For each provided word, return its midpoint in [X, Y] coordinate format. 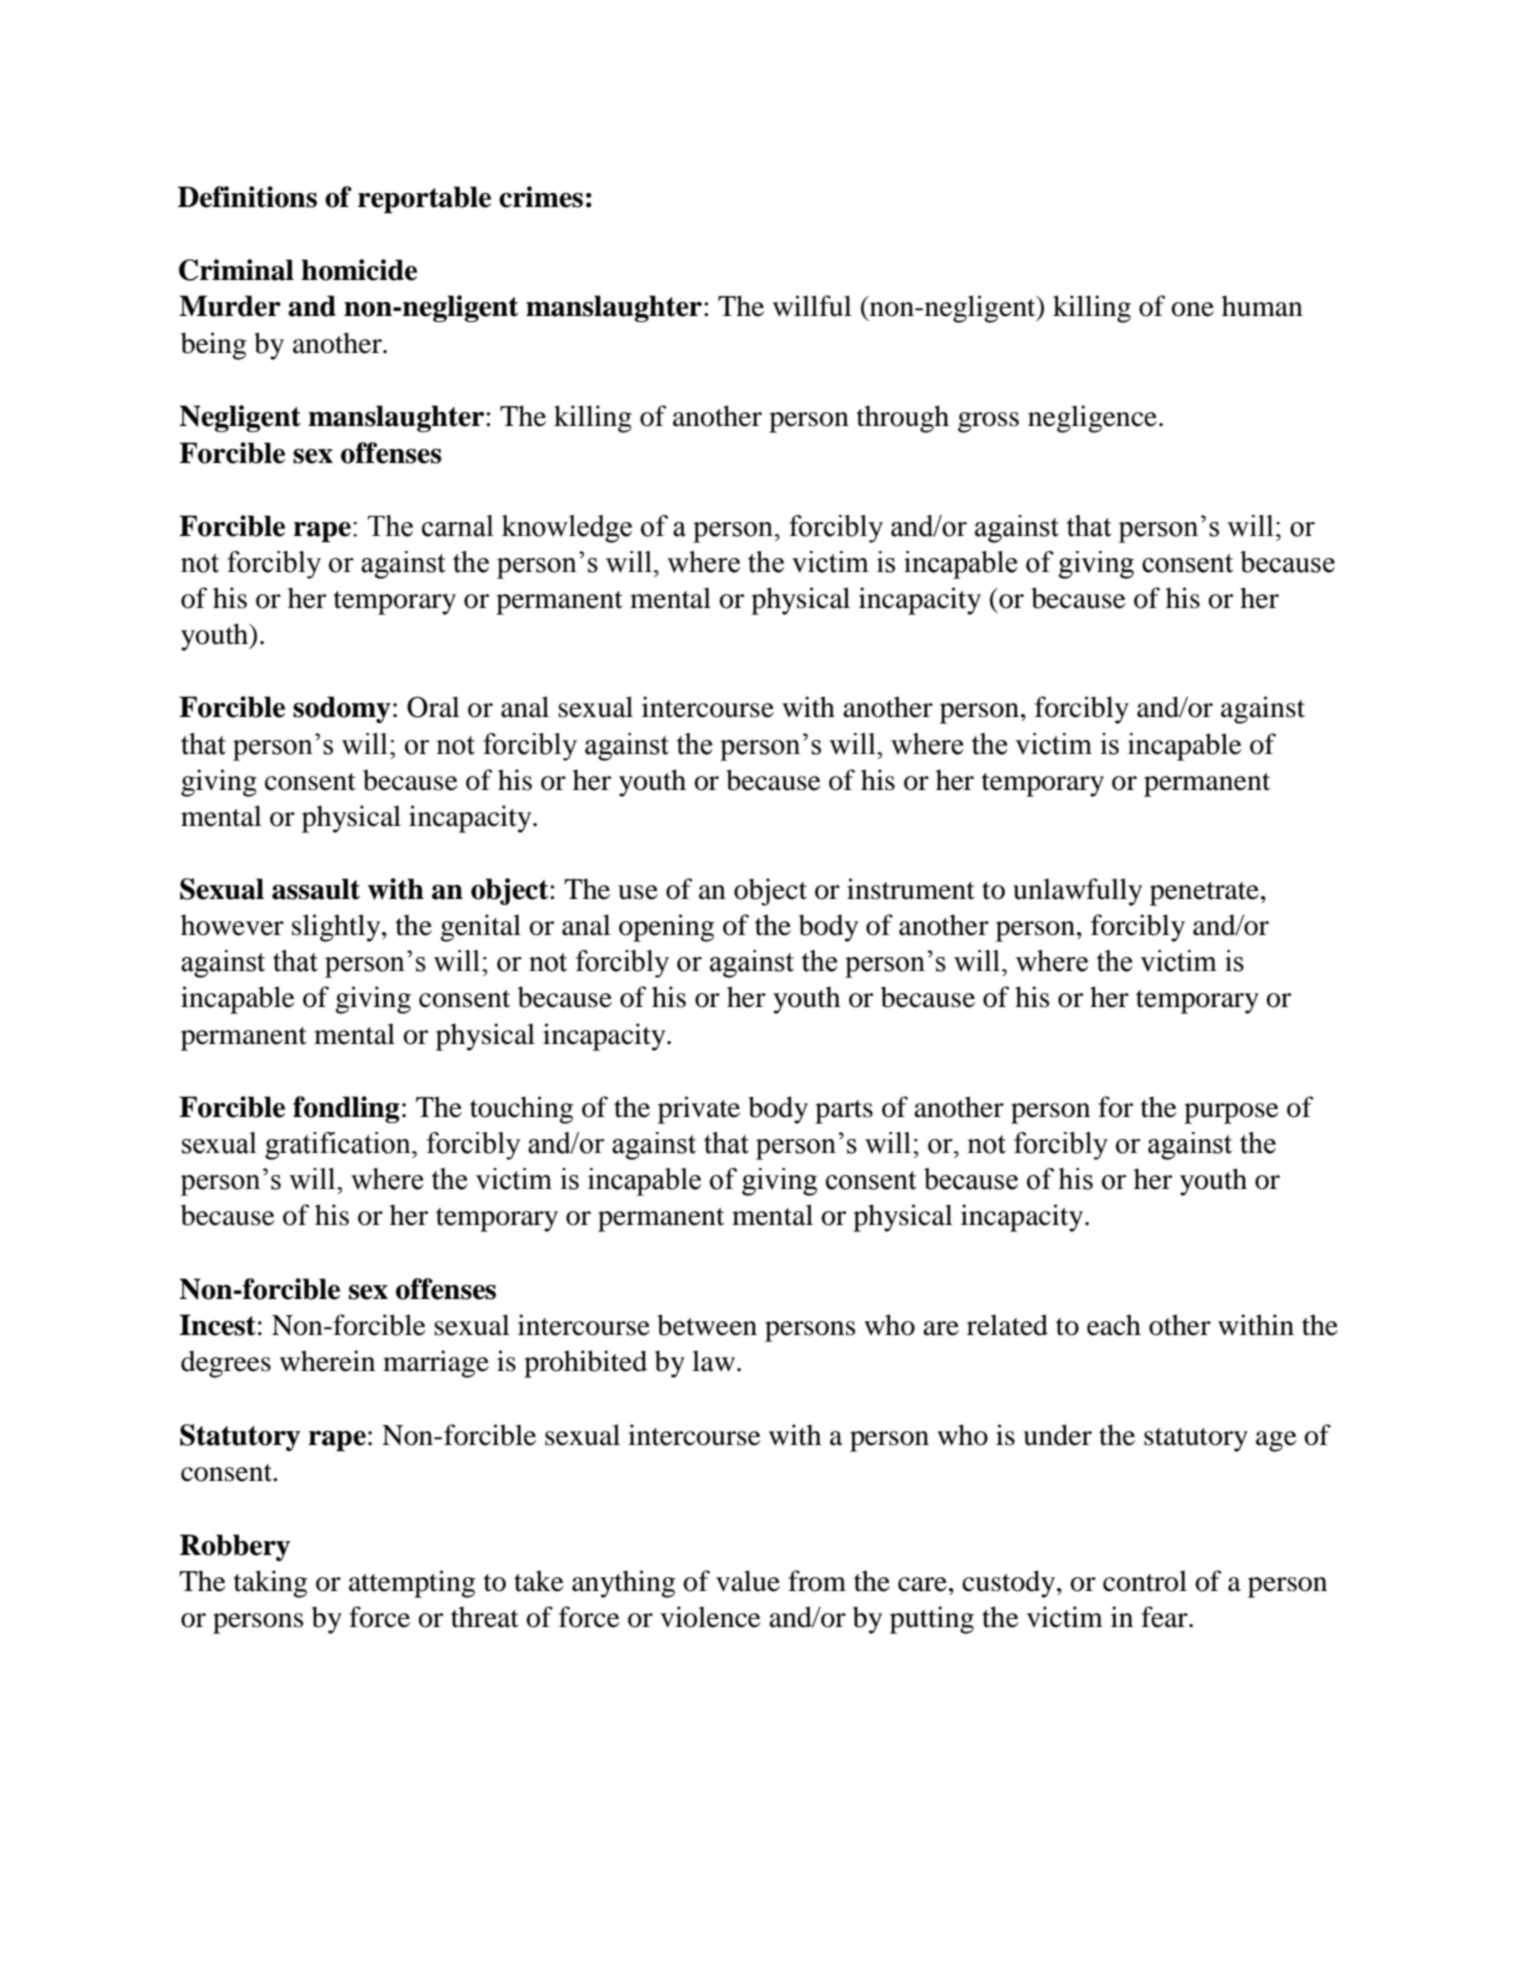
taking [270, 1584]
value [748, 1581]
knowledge [567, 529]
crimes [541, 197]
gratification [339, 1146]
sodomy [342, 709]
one [1192, 309]
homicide [359, 270]
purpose [1231, 1113]
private [699, 1110]
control [1145, 1581]
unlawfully [1077, 892]
